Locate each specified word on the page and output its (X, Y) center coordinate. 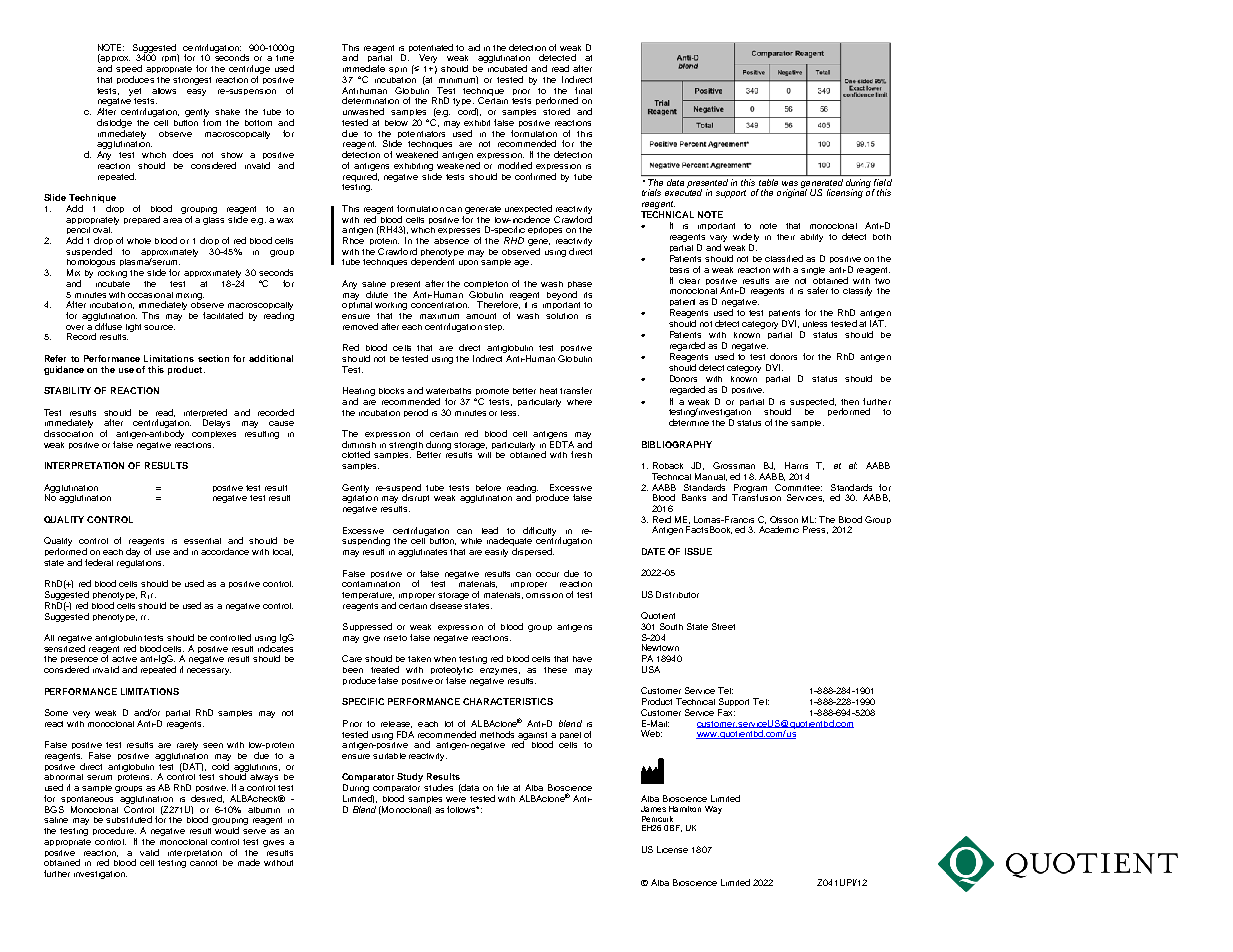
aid (474, 47)
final (583, 90)
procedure (114, 833)
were (456, 799)
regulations (140, 564)
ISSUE (698, 551)
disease (446, 605)
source (159, 327)
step (494, 327)
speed (129, 71)
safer (817, 290)
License (672, 849)
